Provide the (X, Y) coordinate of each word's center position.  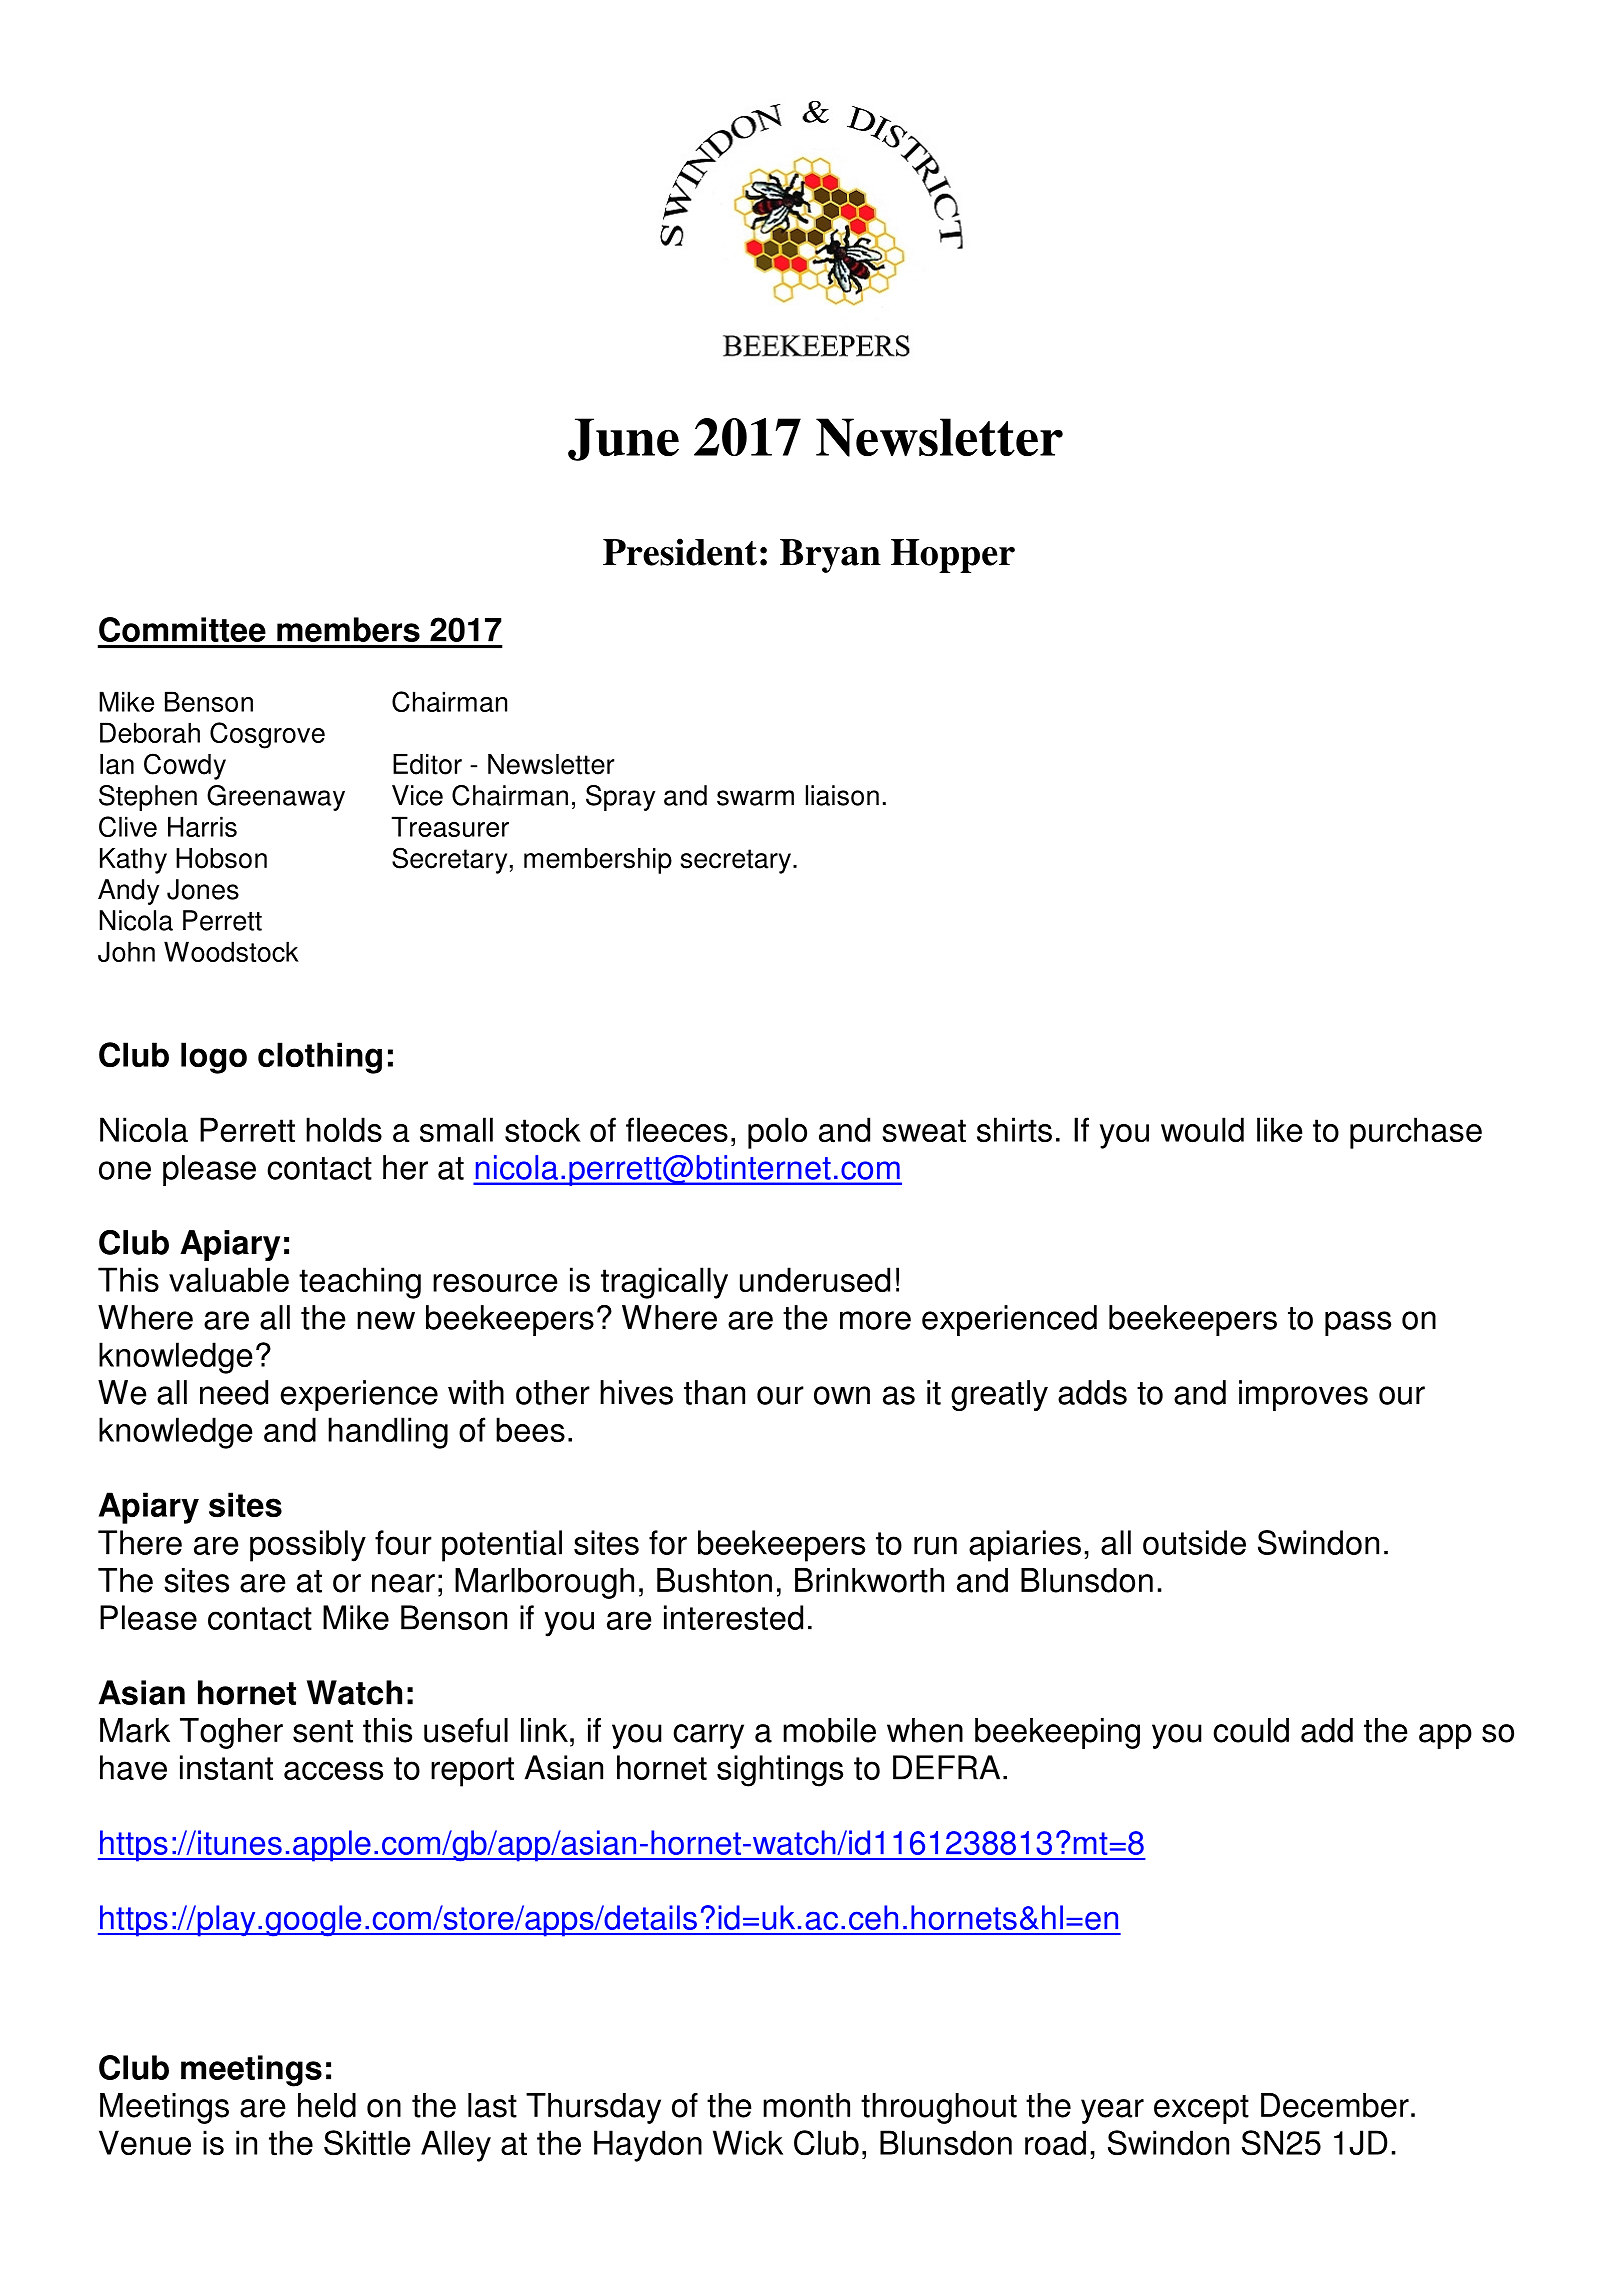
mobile (829, 1730)
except (1201, 2109)
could (1251, 1730)
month (806, 2105)
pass (1358, 1323)
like (1279, 1130)
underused (815, 1280)
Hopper (953, 556)
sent (323, 1731)
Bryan (830, 556)
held (327, 2105)
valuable (229, 1280)
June (623, 439)
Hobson (221, 858)
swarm (755, 798)
